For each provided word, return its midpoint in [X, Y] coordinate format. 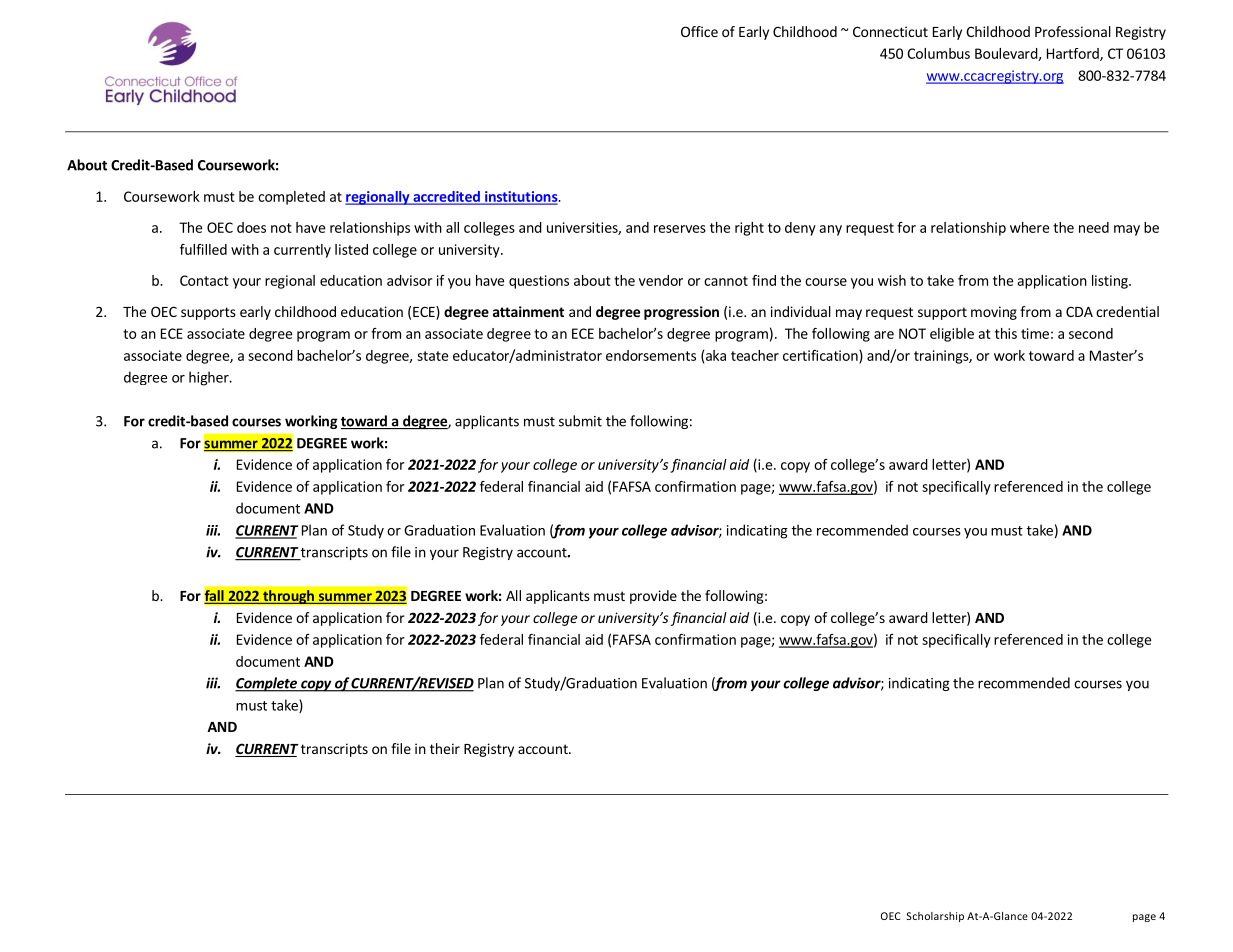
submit [580, 421]
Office [699, 31]
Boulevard [1007, 54]
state [432, 356]
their [445, 748]
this [1006, 333]
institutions [521, 197]
